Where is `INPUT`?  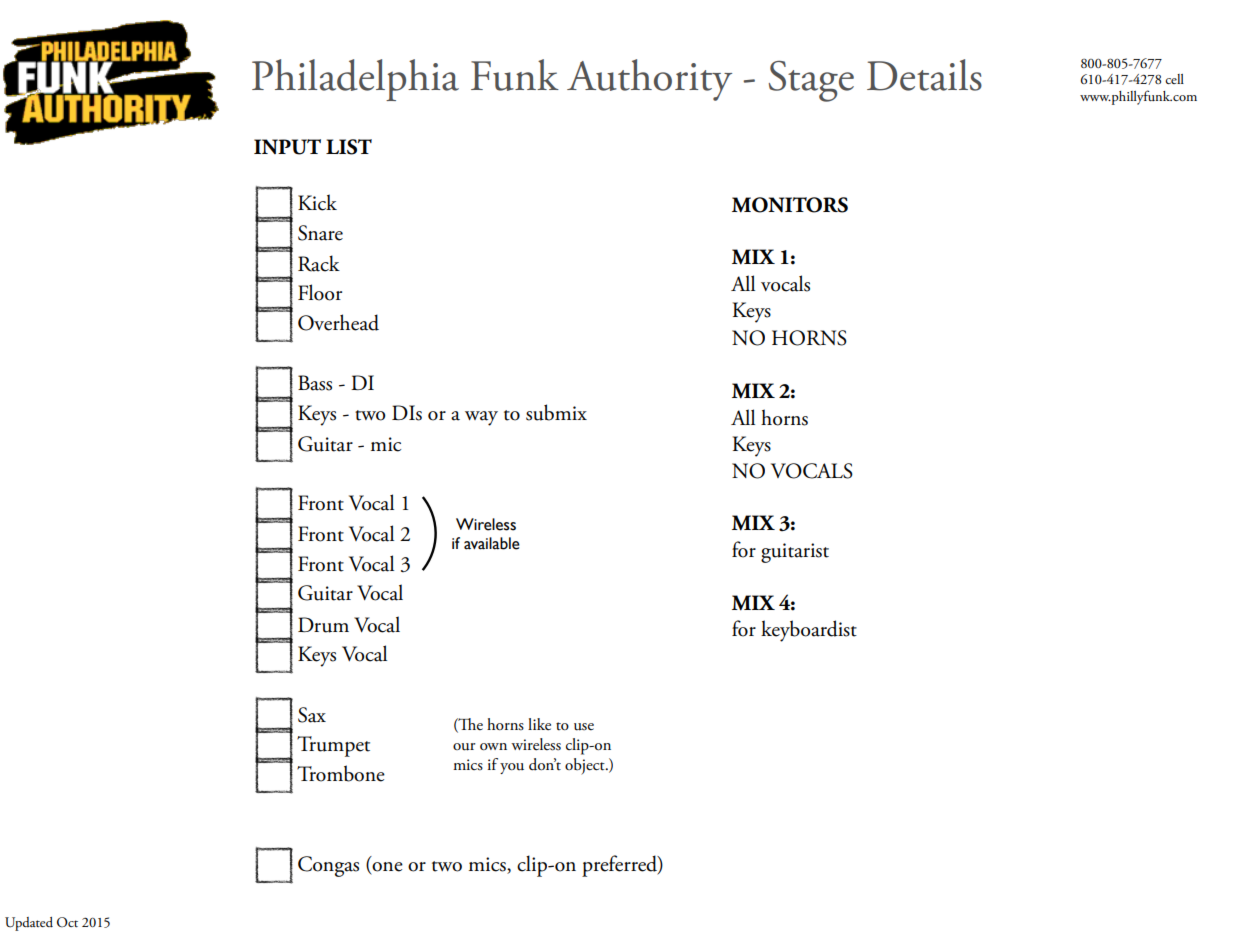 INPUT is located at coordinates (287, 147).
